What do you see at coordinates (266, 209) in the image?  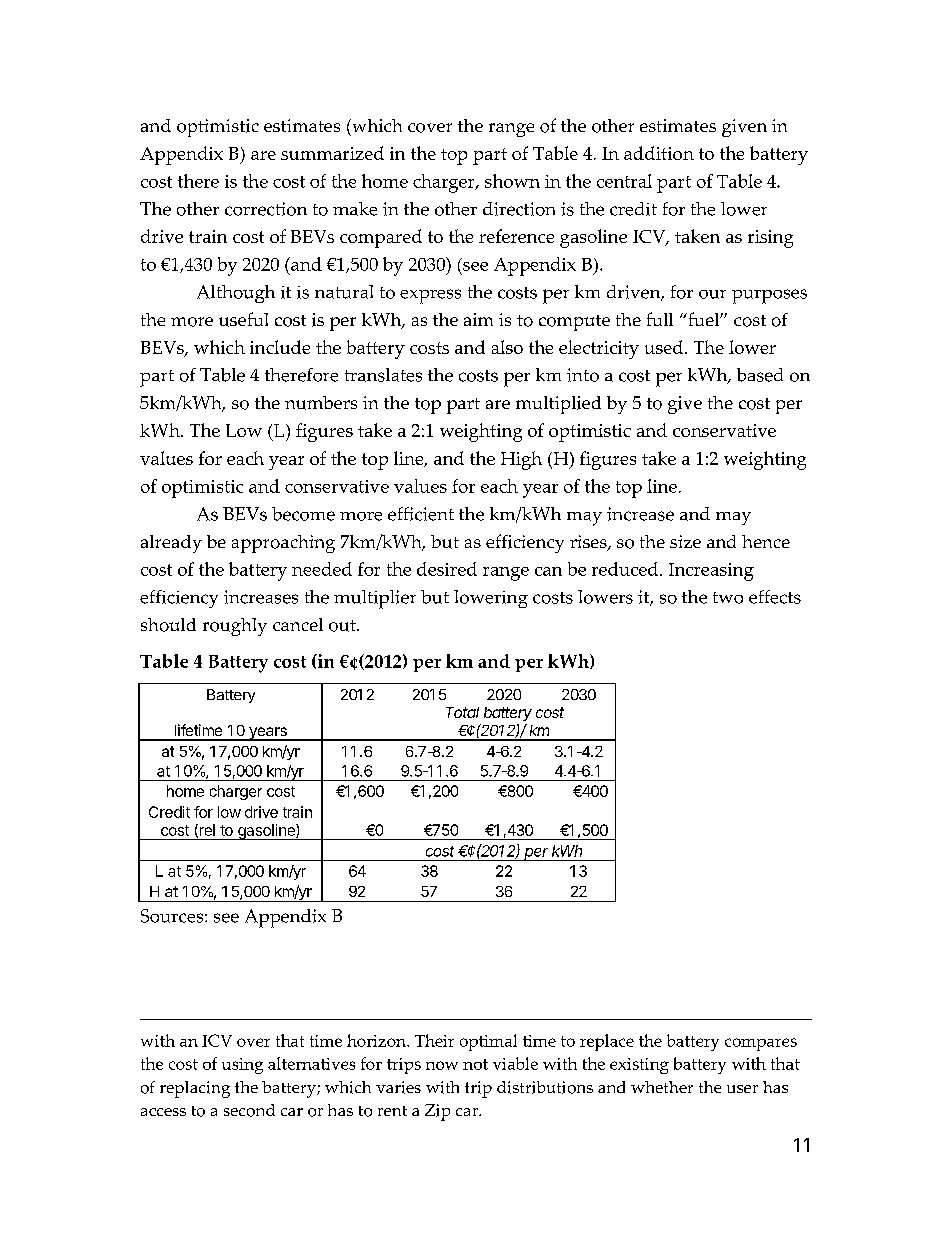 I see `correction` at bounding box center [266, 209].
